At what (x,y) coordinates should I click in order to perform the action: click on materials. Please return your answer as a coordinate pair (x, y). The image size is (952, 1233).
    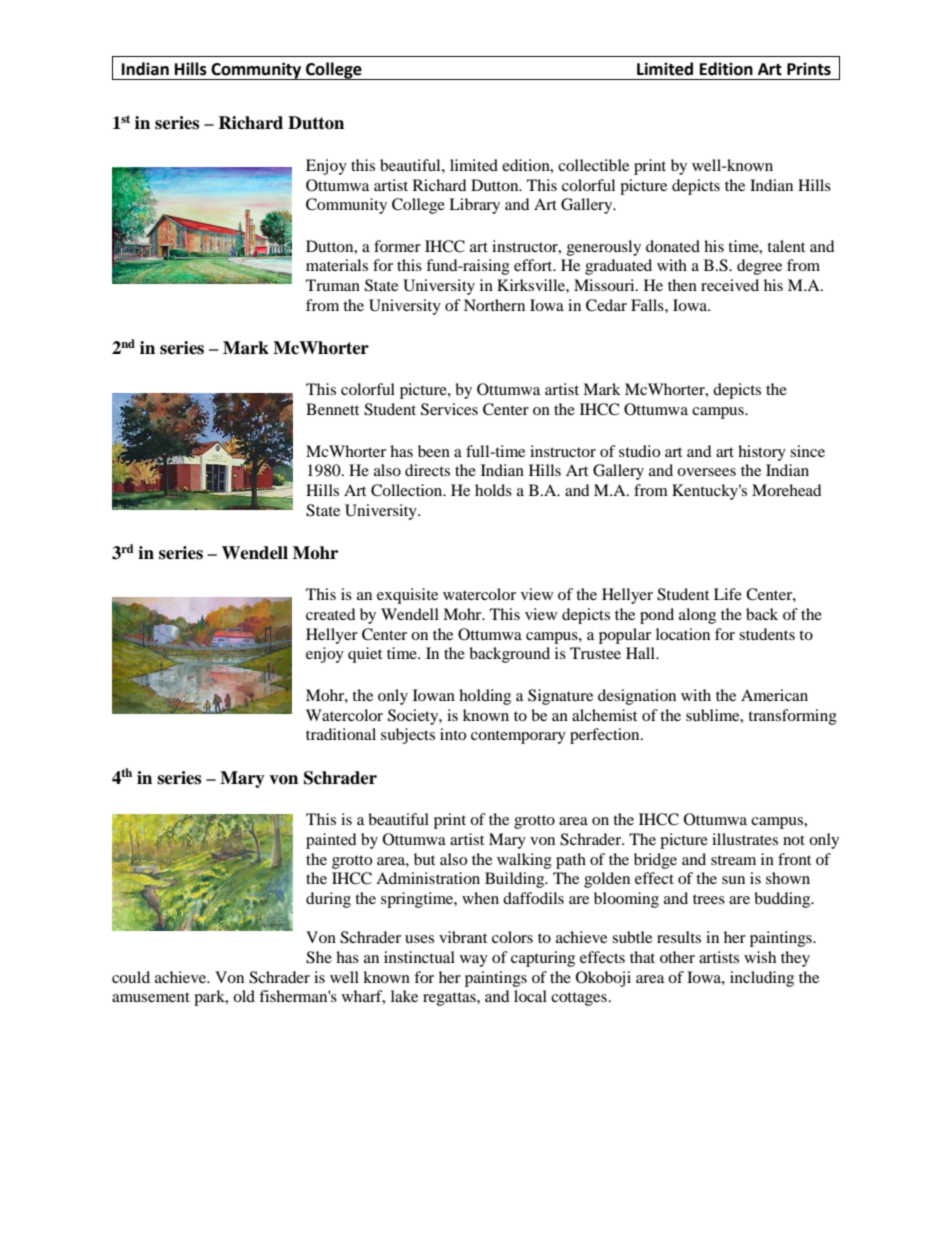
    Looking at the image, I should click on (337, 265).
